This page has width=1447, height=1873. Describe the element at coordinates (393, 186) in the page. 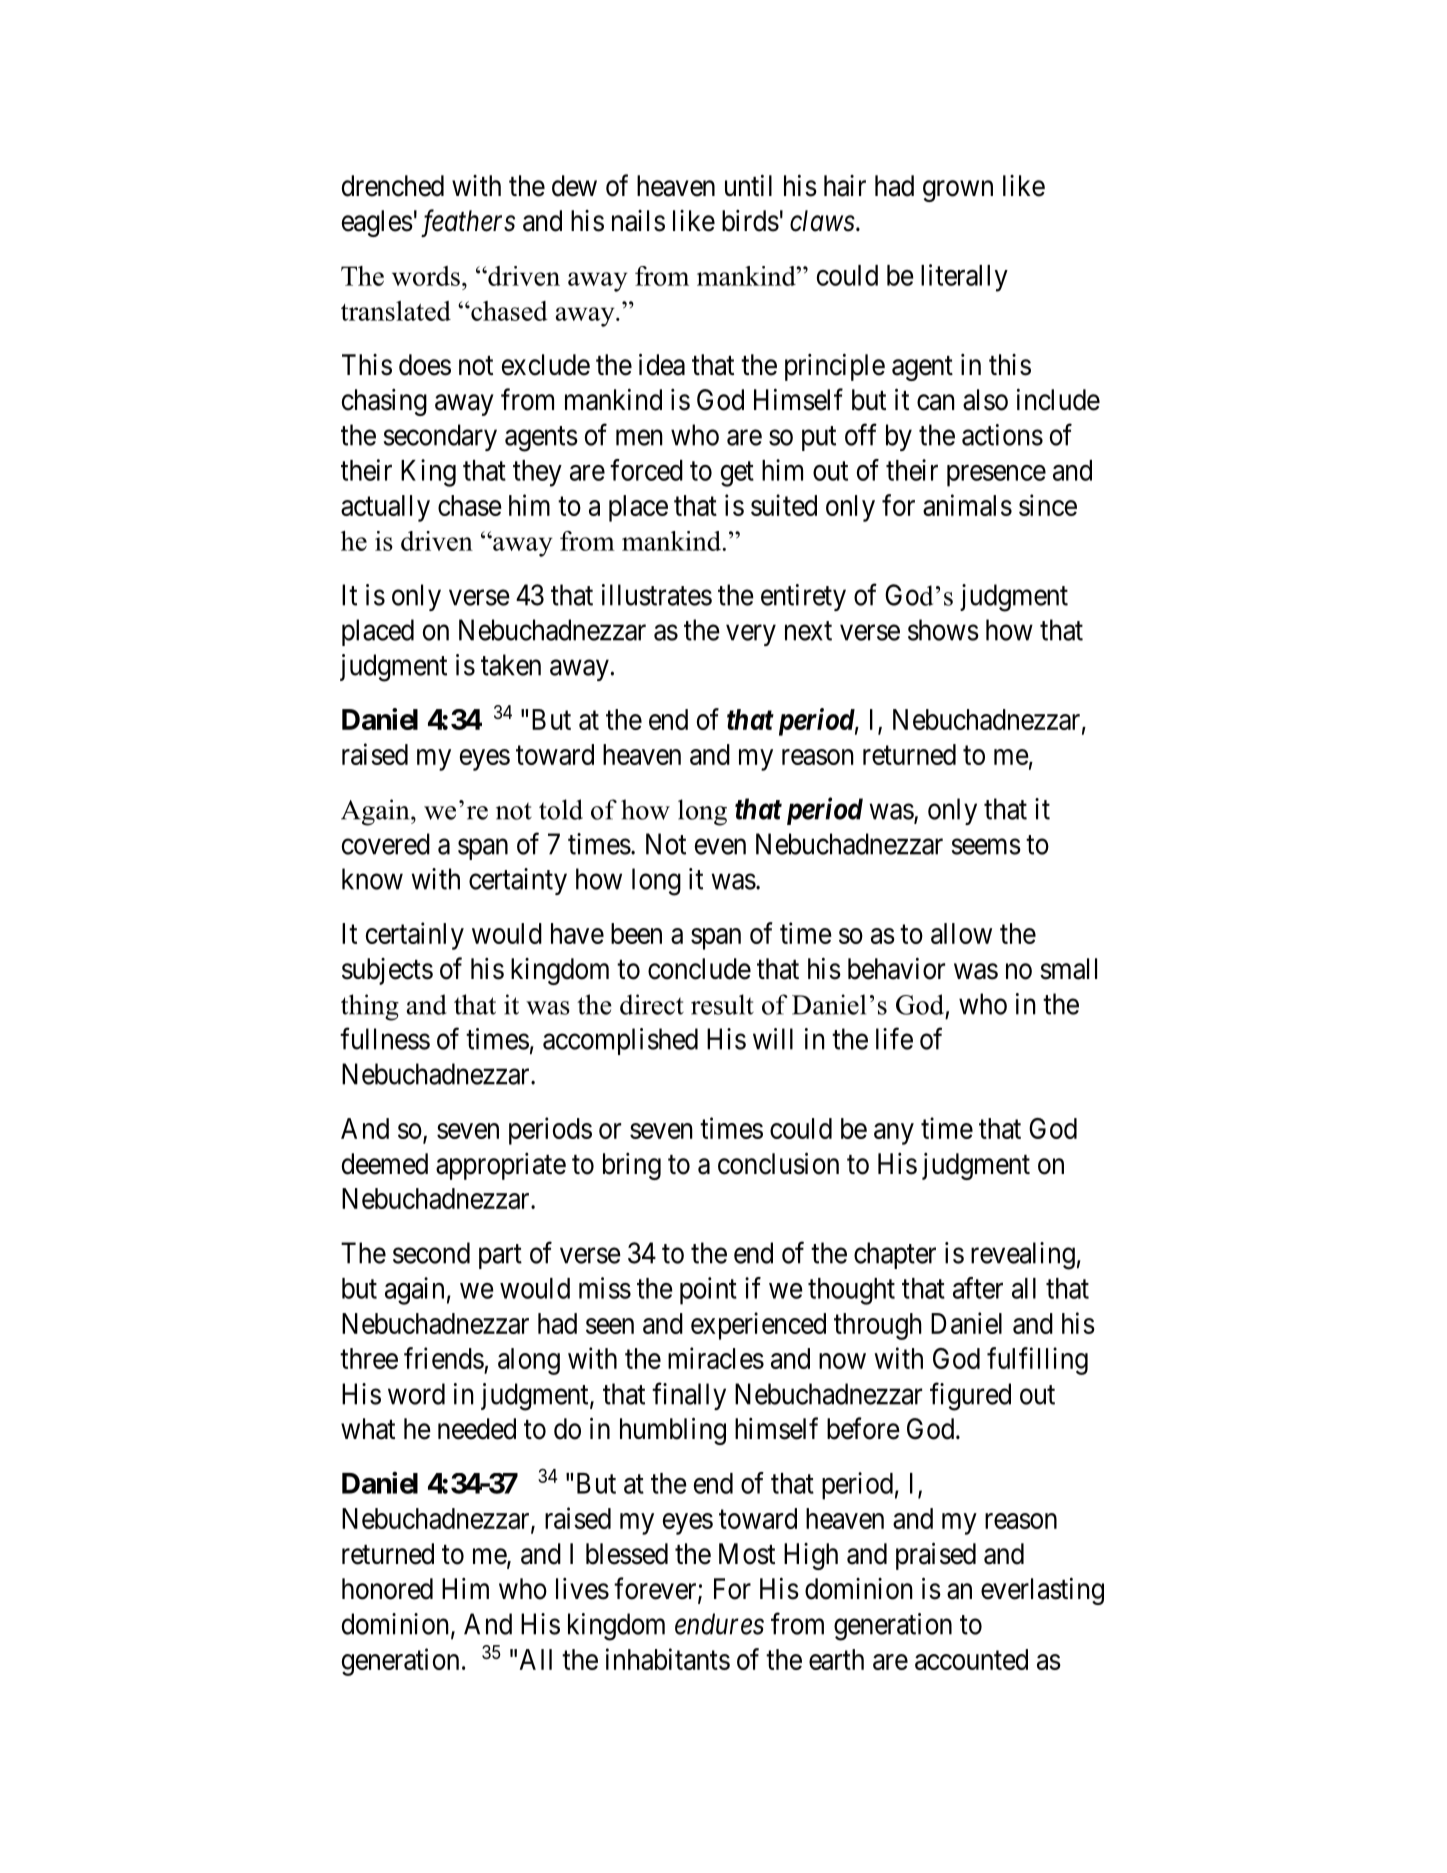

I see `drenched` at that location.
